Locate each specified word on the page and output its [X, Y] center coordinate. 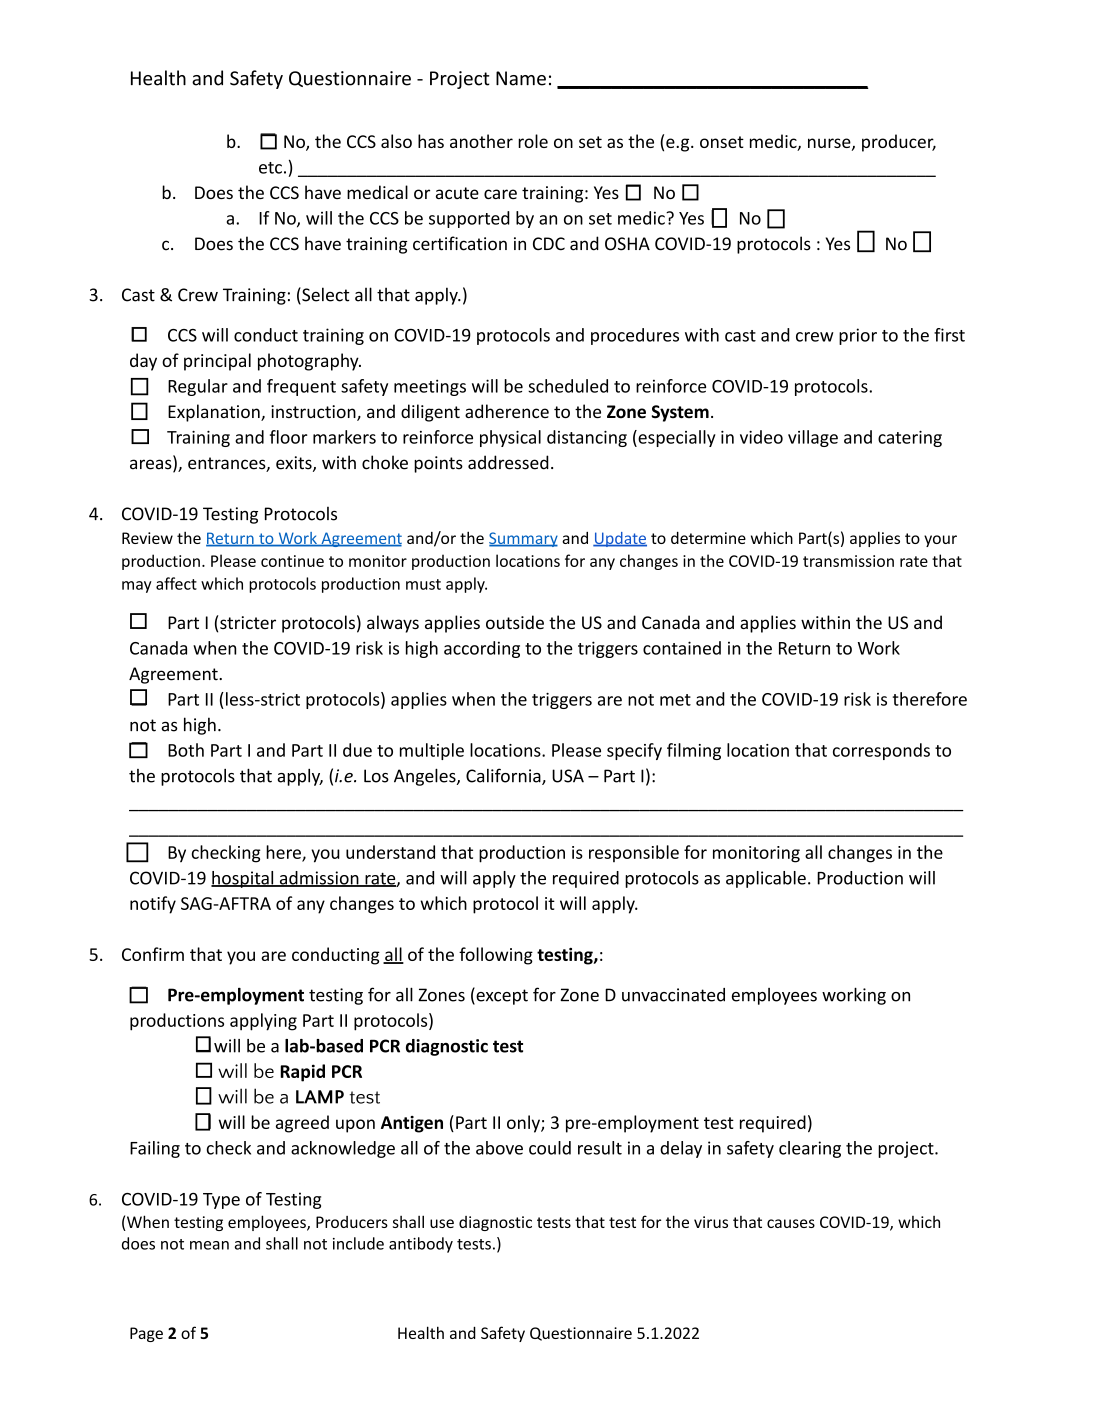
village [813, 438]
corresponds [881, 751]
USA [568, 776]
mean [209, 1245]
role [533, 141]
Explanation [215, 413]
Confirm [153, 954]
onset [722, 142]
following [496, 956]
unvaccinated [673, 995]
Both [186, 750]
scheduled [568, 386]
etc [270, 168]
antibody [421, 1245]
